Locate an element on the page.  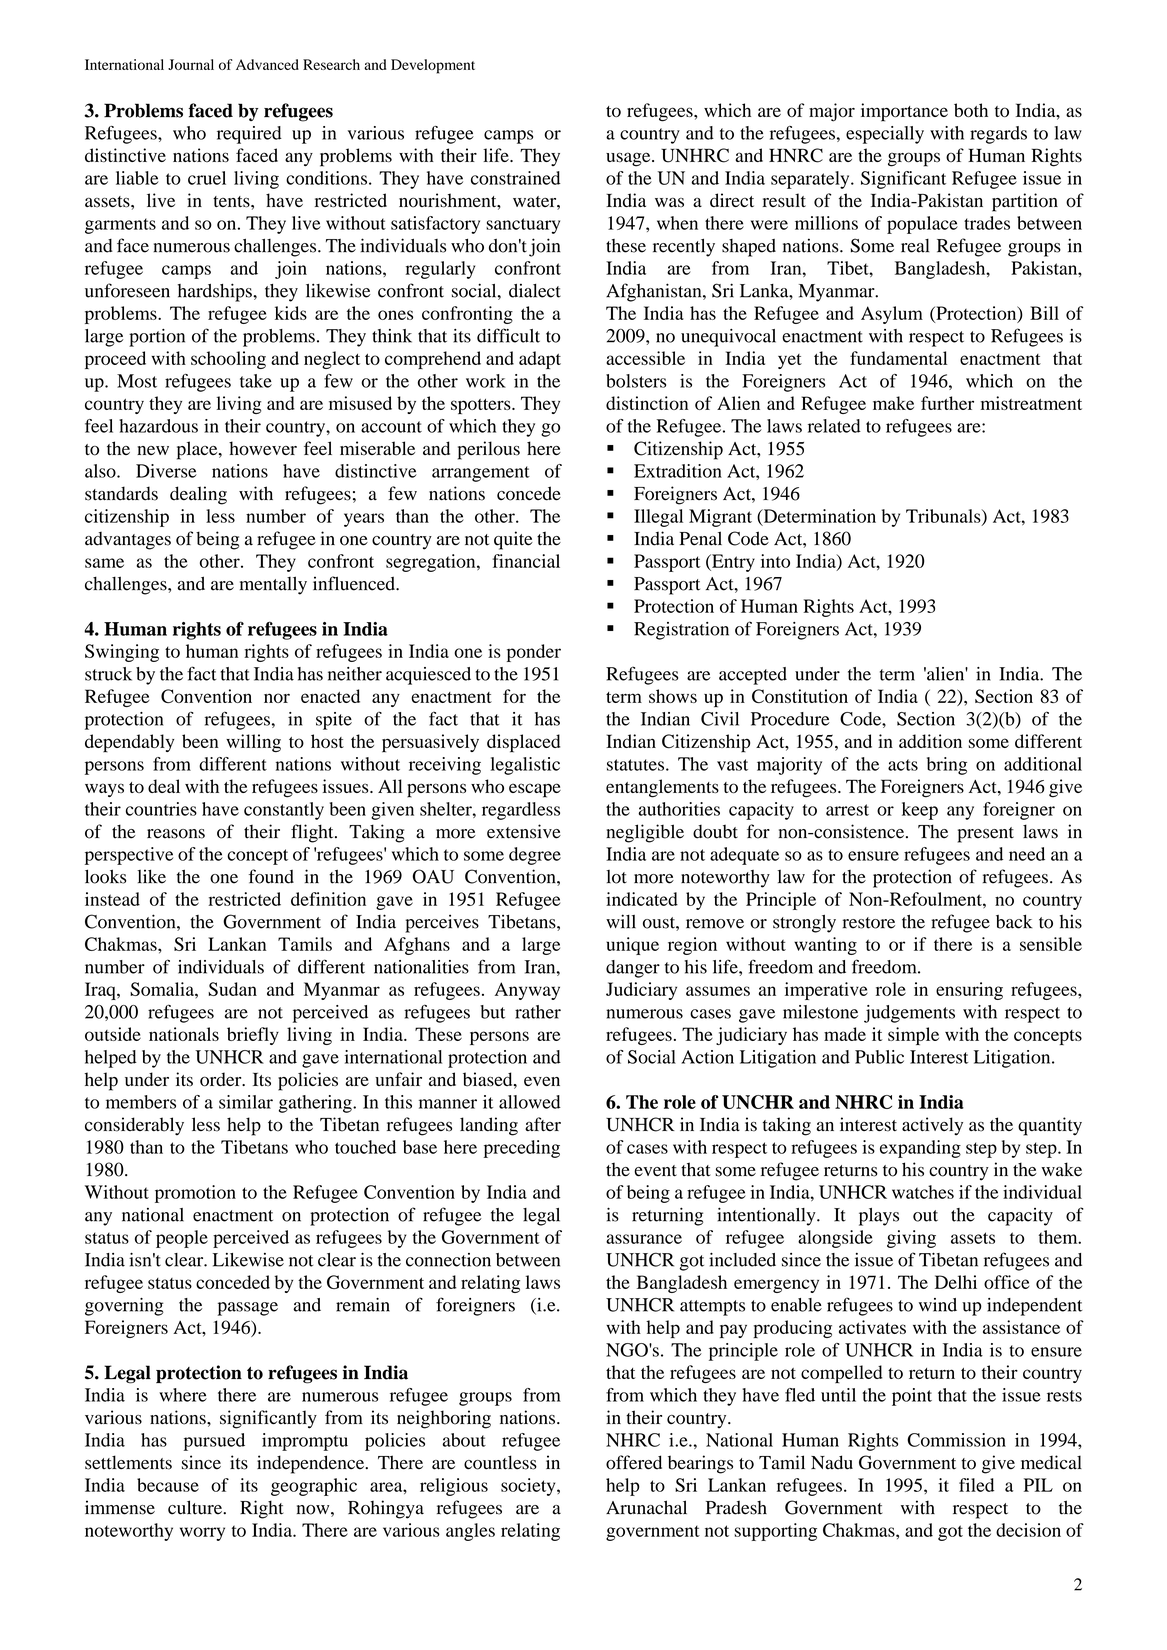
culture is located at coordinates (196, 1507).
